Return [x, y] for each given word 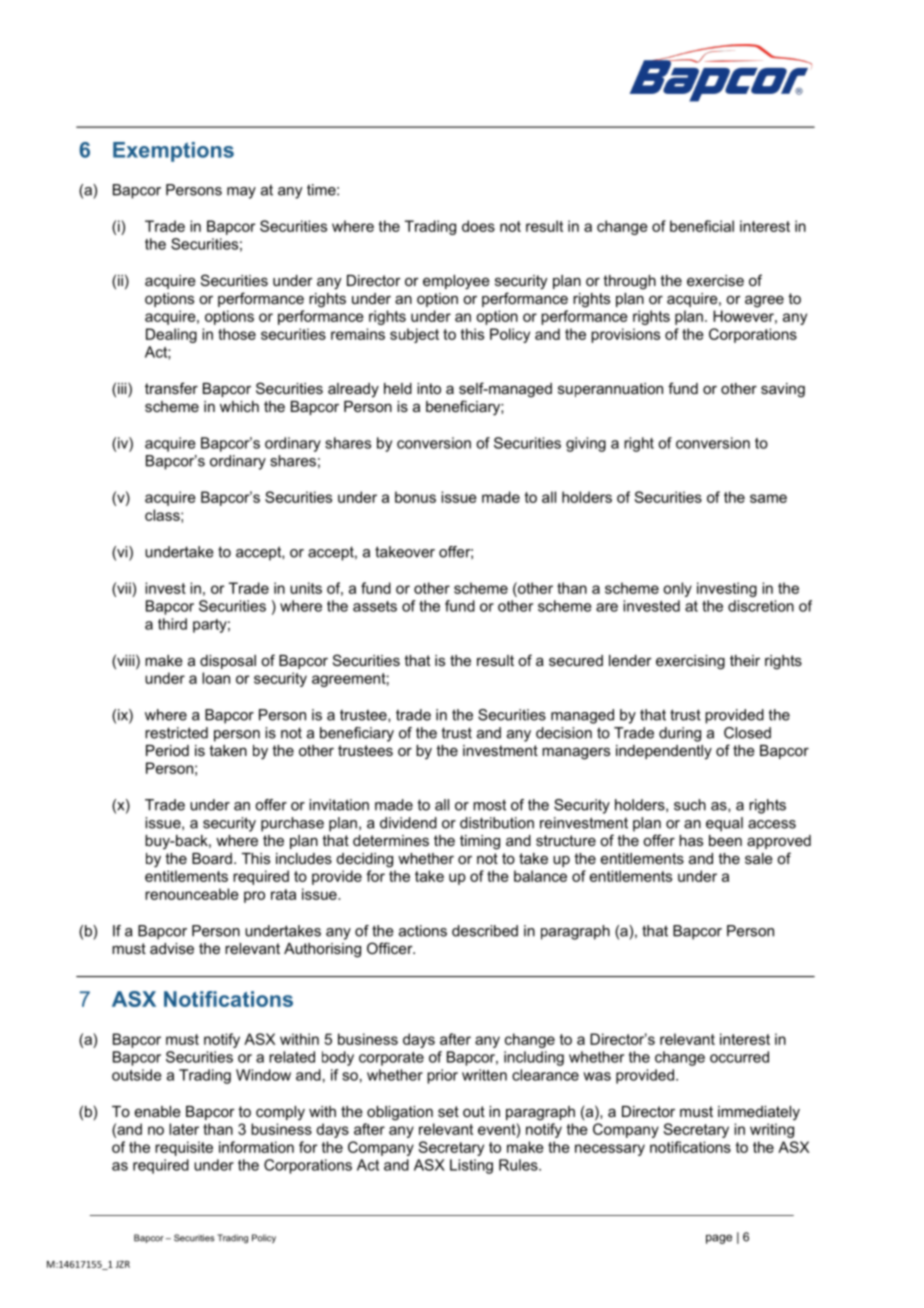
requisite [184, 1148]
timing [480, 842]
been [725, 840]
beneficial [702, 226]
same [768, 498]
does [478, 226]
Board [212, 858]
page [719, 1239]
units [306, 588]
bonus [415, 497]
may [241, 193]
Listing [471, 1166]
